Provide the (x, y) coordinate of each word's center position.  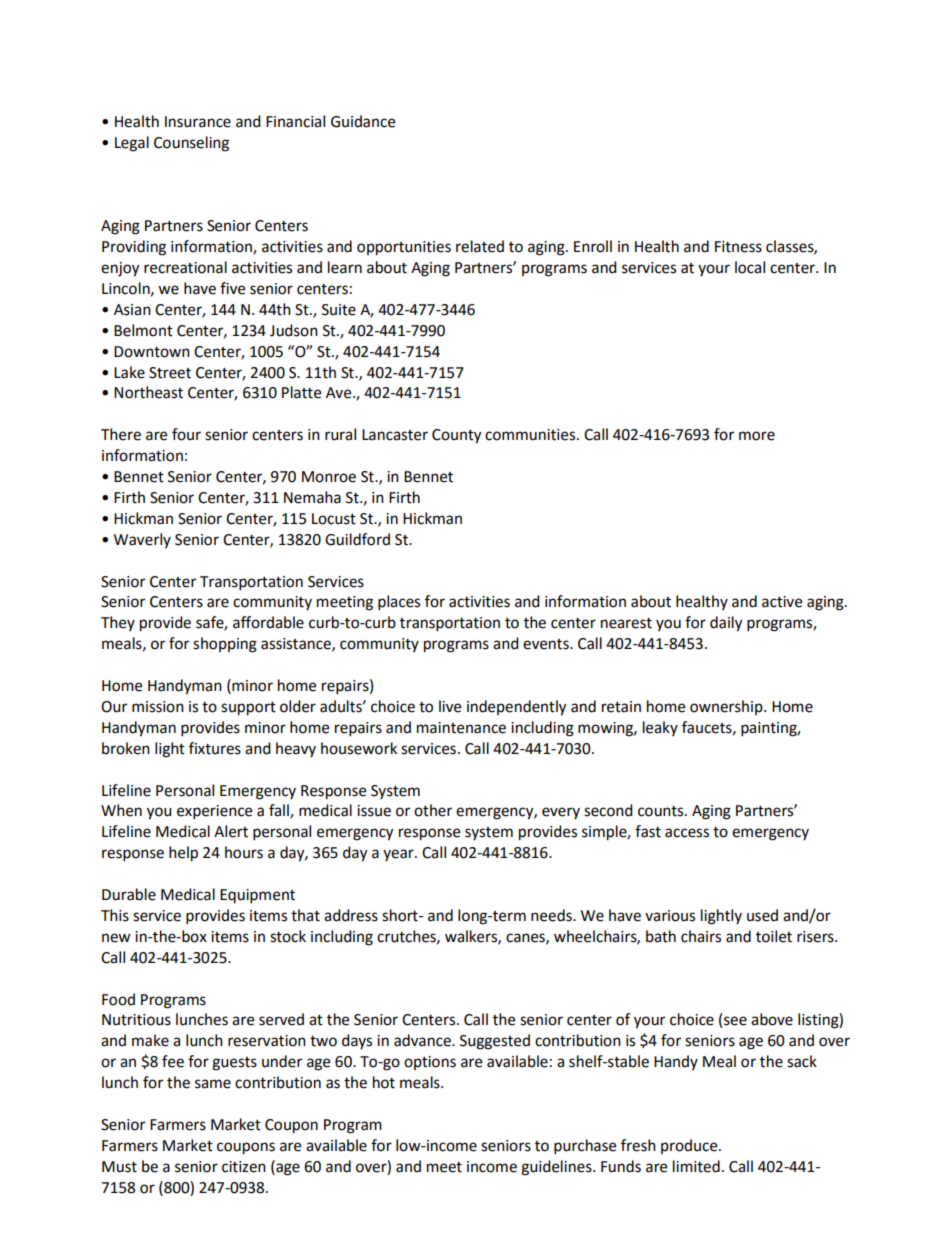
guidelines (557, 1168)
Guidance (363, 121)
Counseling (191, 144)
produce (690, 1146)
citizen (244, 1167)
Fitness (738, 247)
